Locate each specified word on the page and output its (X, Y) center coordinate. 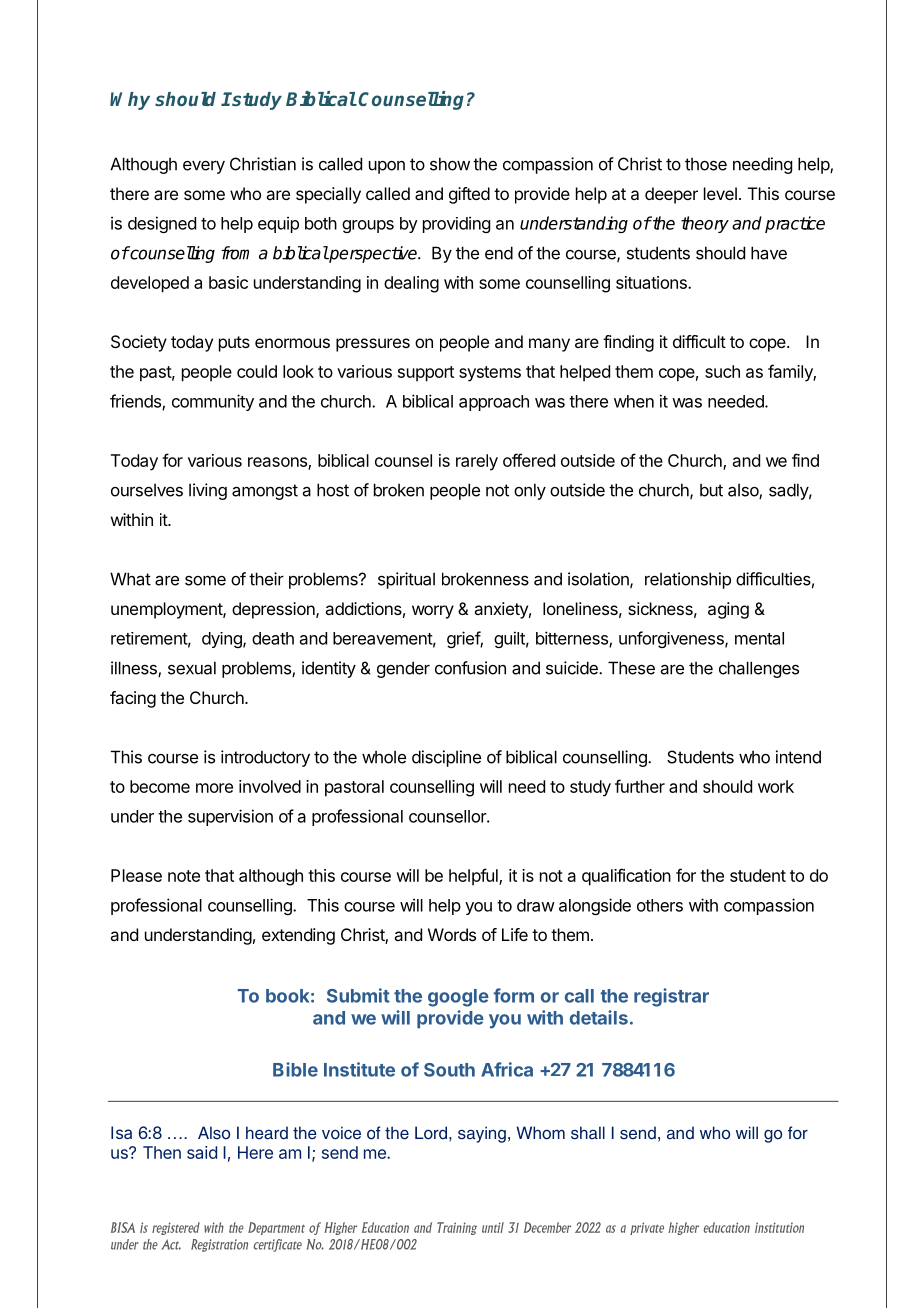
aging (728, 610)
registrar (671, 997)
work (776, 786)
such (722, 371)
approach (494, 403)
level (720, 193)
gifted (469, 195)
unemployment (167, 610)
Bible (295, 1069)
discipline (446, 758)
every (204, 167)
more (214, 788)
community (213, 402)
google (458, 998)
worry (433, 612)
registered (176, 1228)
